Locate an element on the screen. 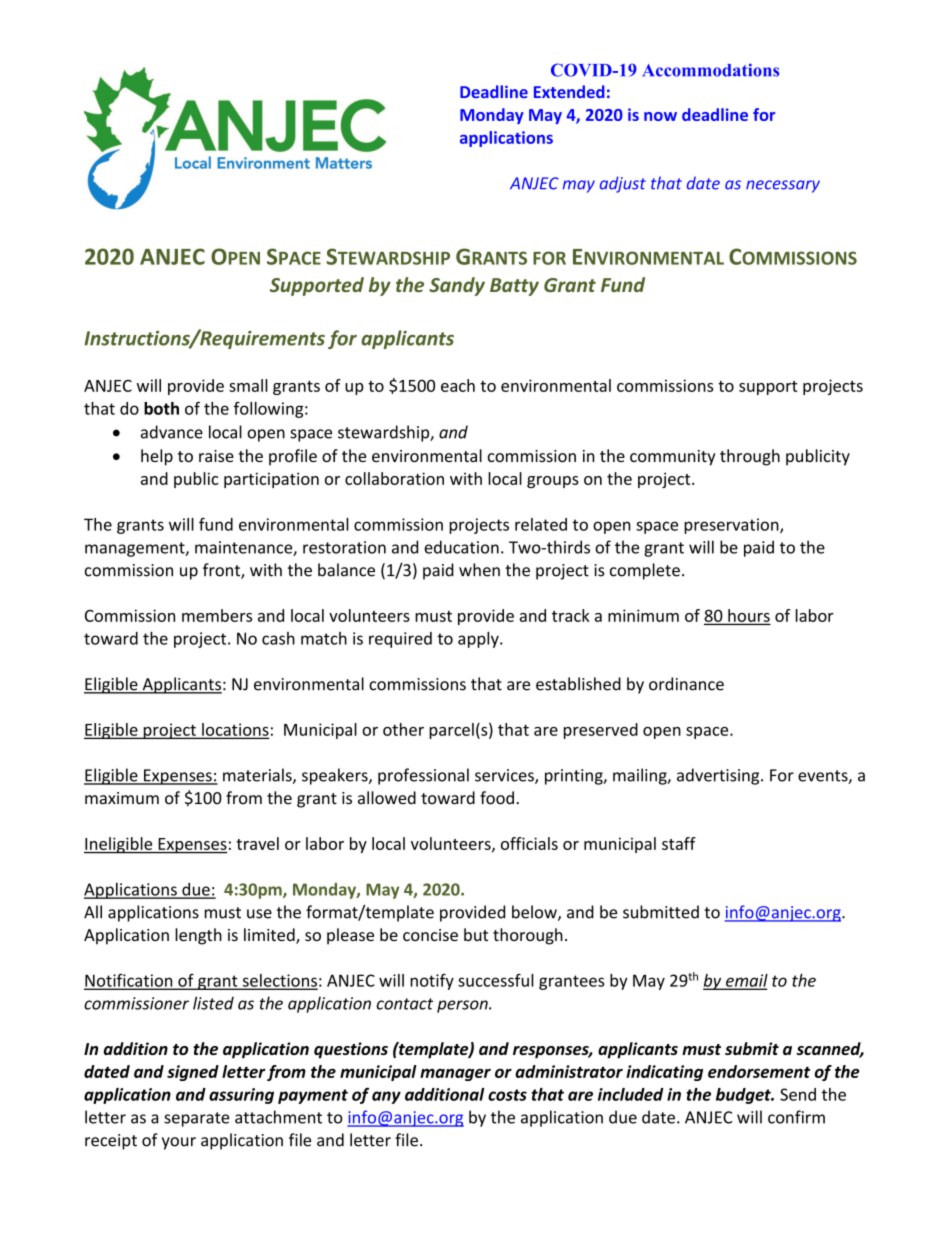 The image size is (952, 1233). Sandy is located at coordinates (457, 286).
